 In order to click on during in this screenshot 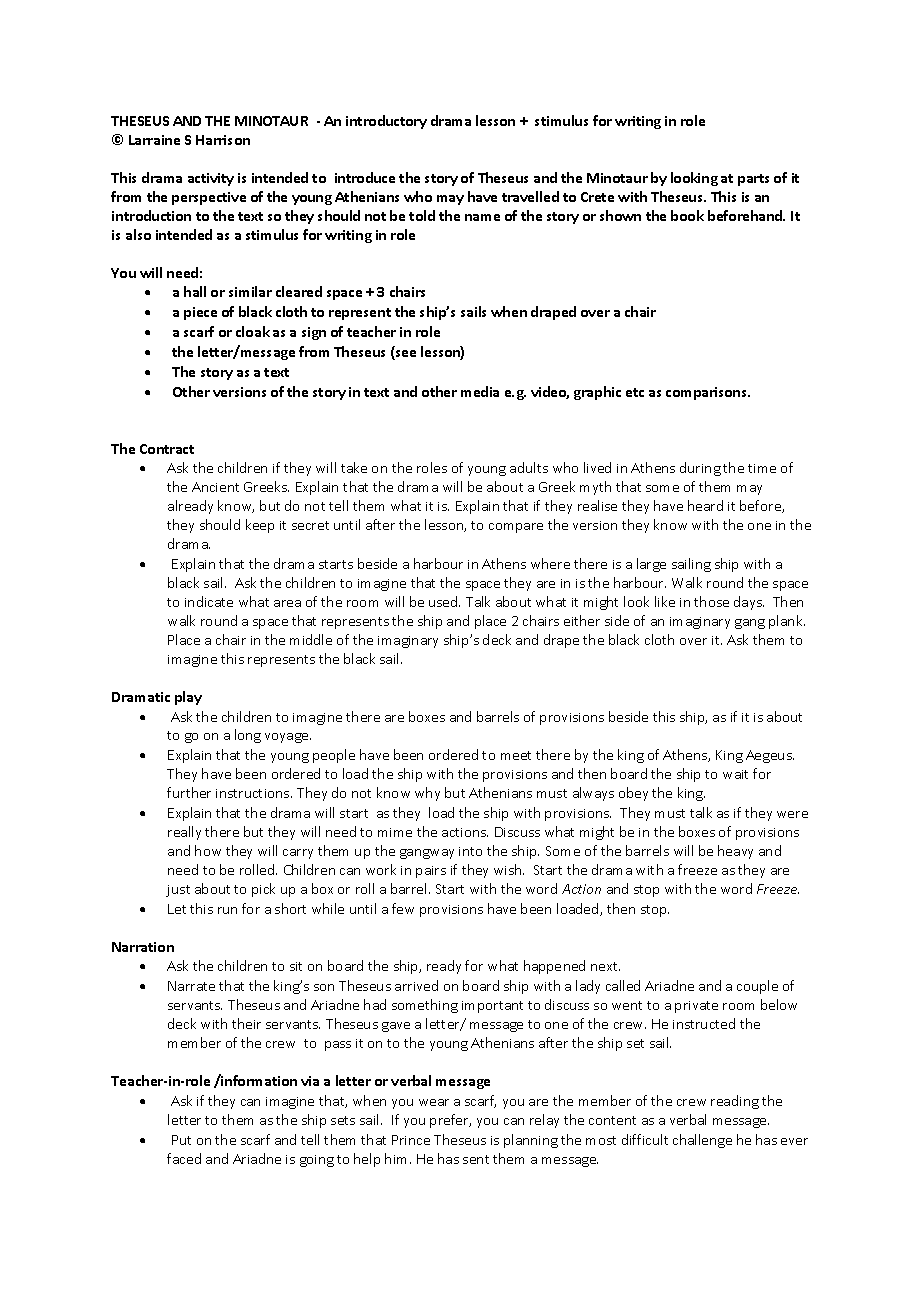, I will do `click(700, 469)`.
